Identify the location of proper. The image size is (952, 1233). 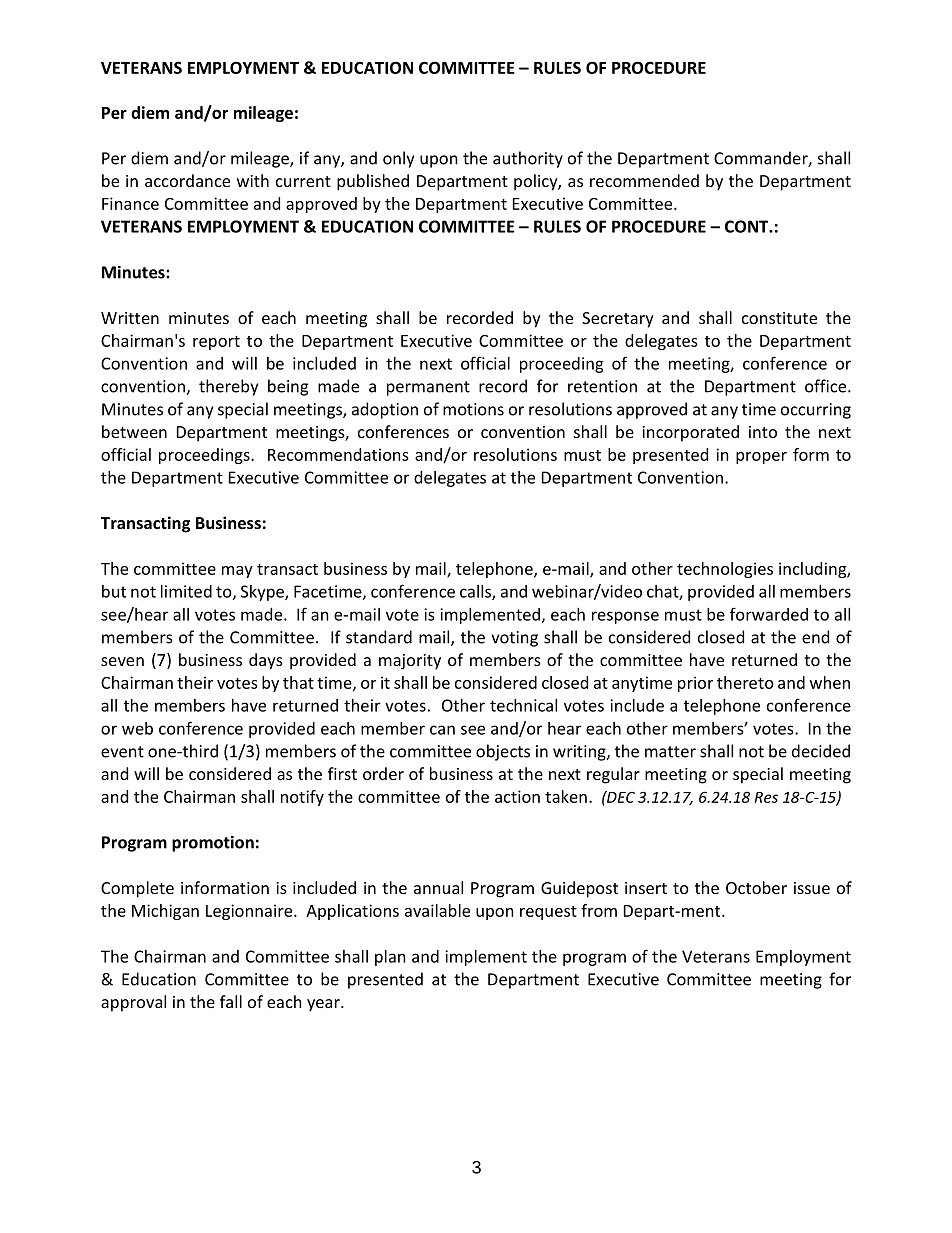
(761, 458).
